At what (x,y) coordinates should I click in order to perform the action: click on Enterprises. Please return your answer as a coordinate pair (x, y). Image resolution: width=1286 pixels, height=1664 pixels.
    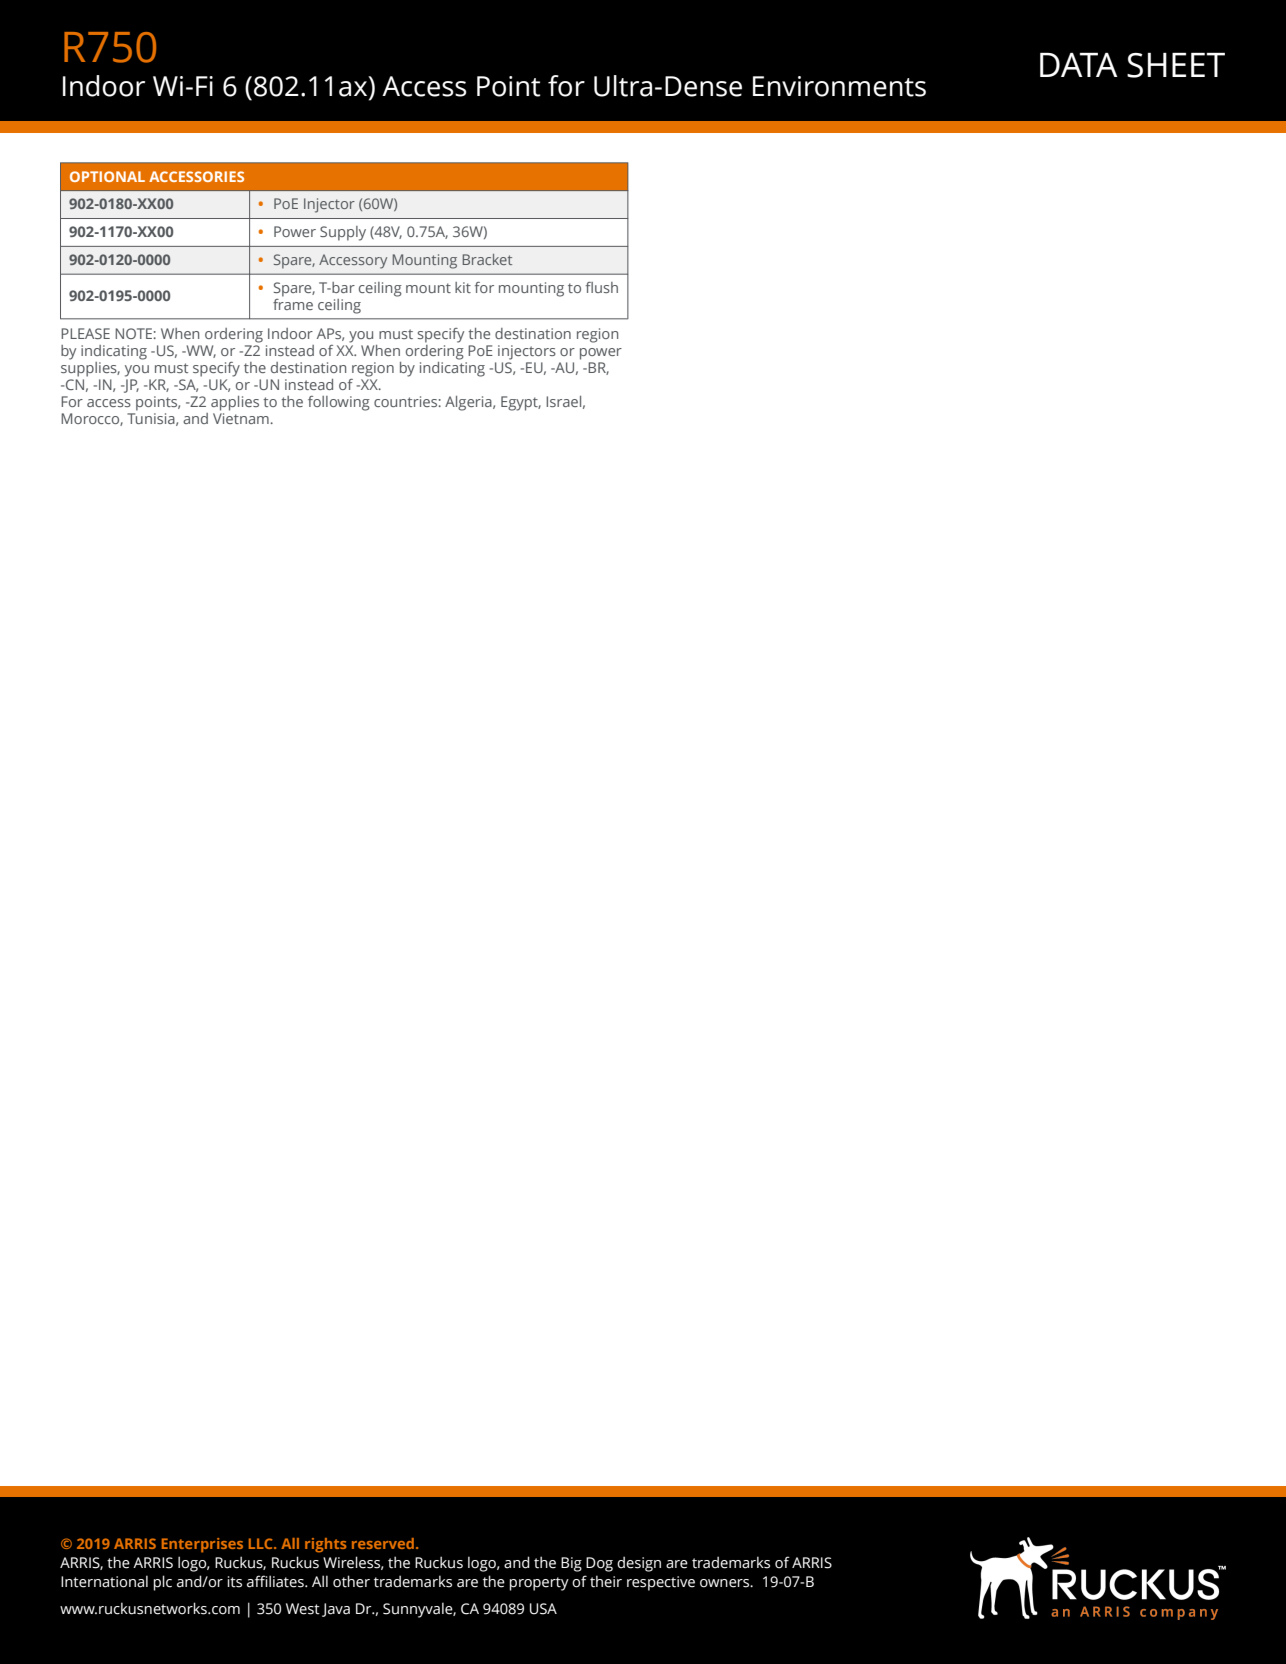
    Looking at the image, I should click on (202, 1545).
